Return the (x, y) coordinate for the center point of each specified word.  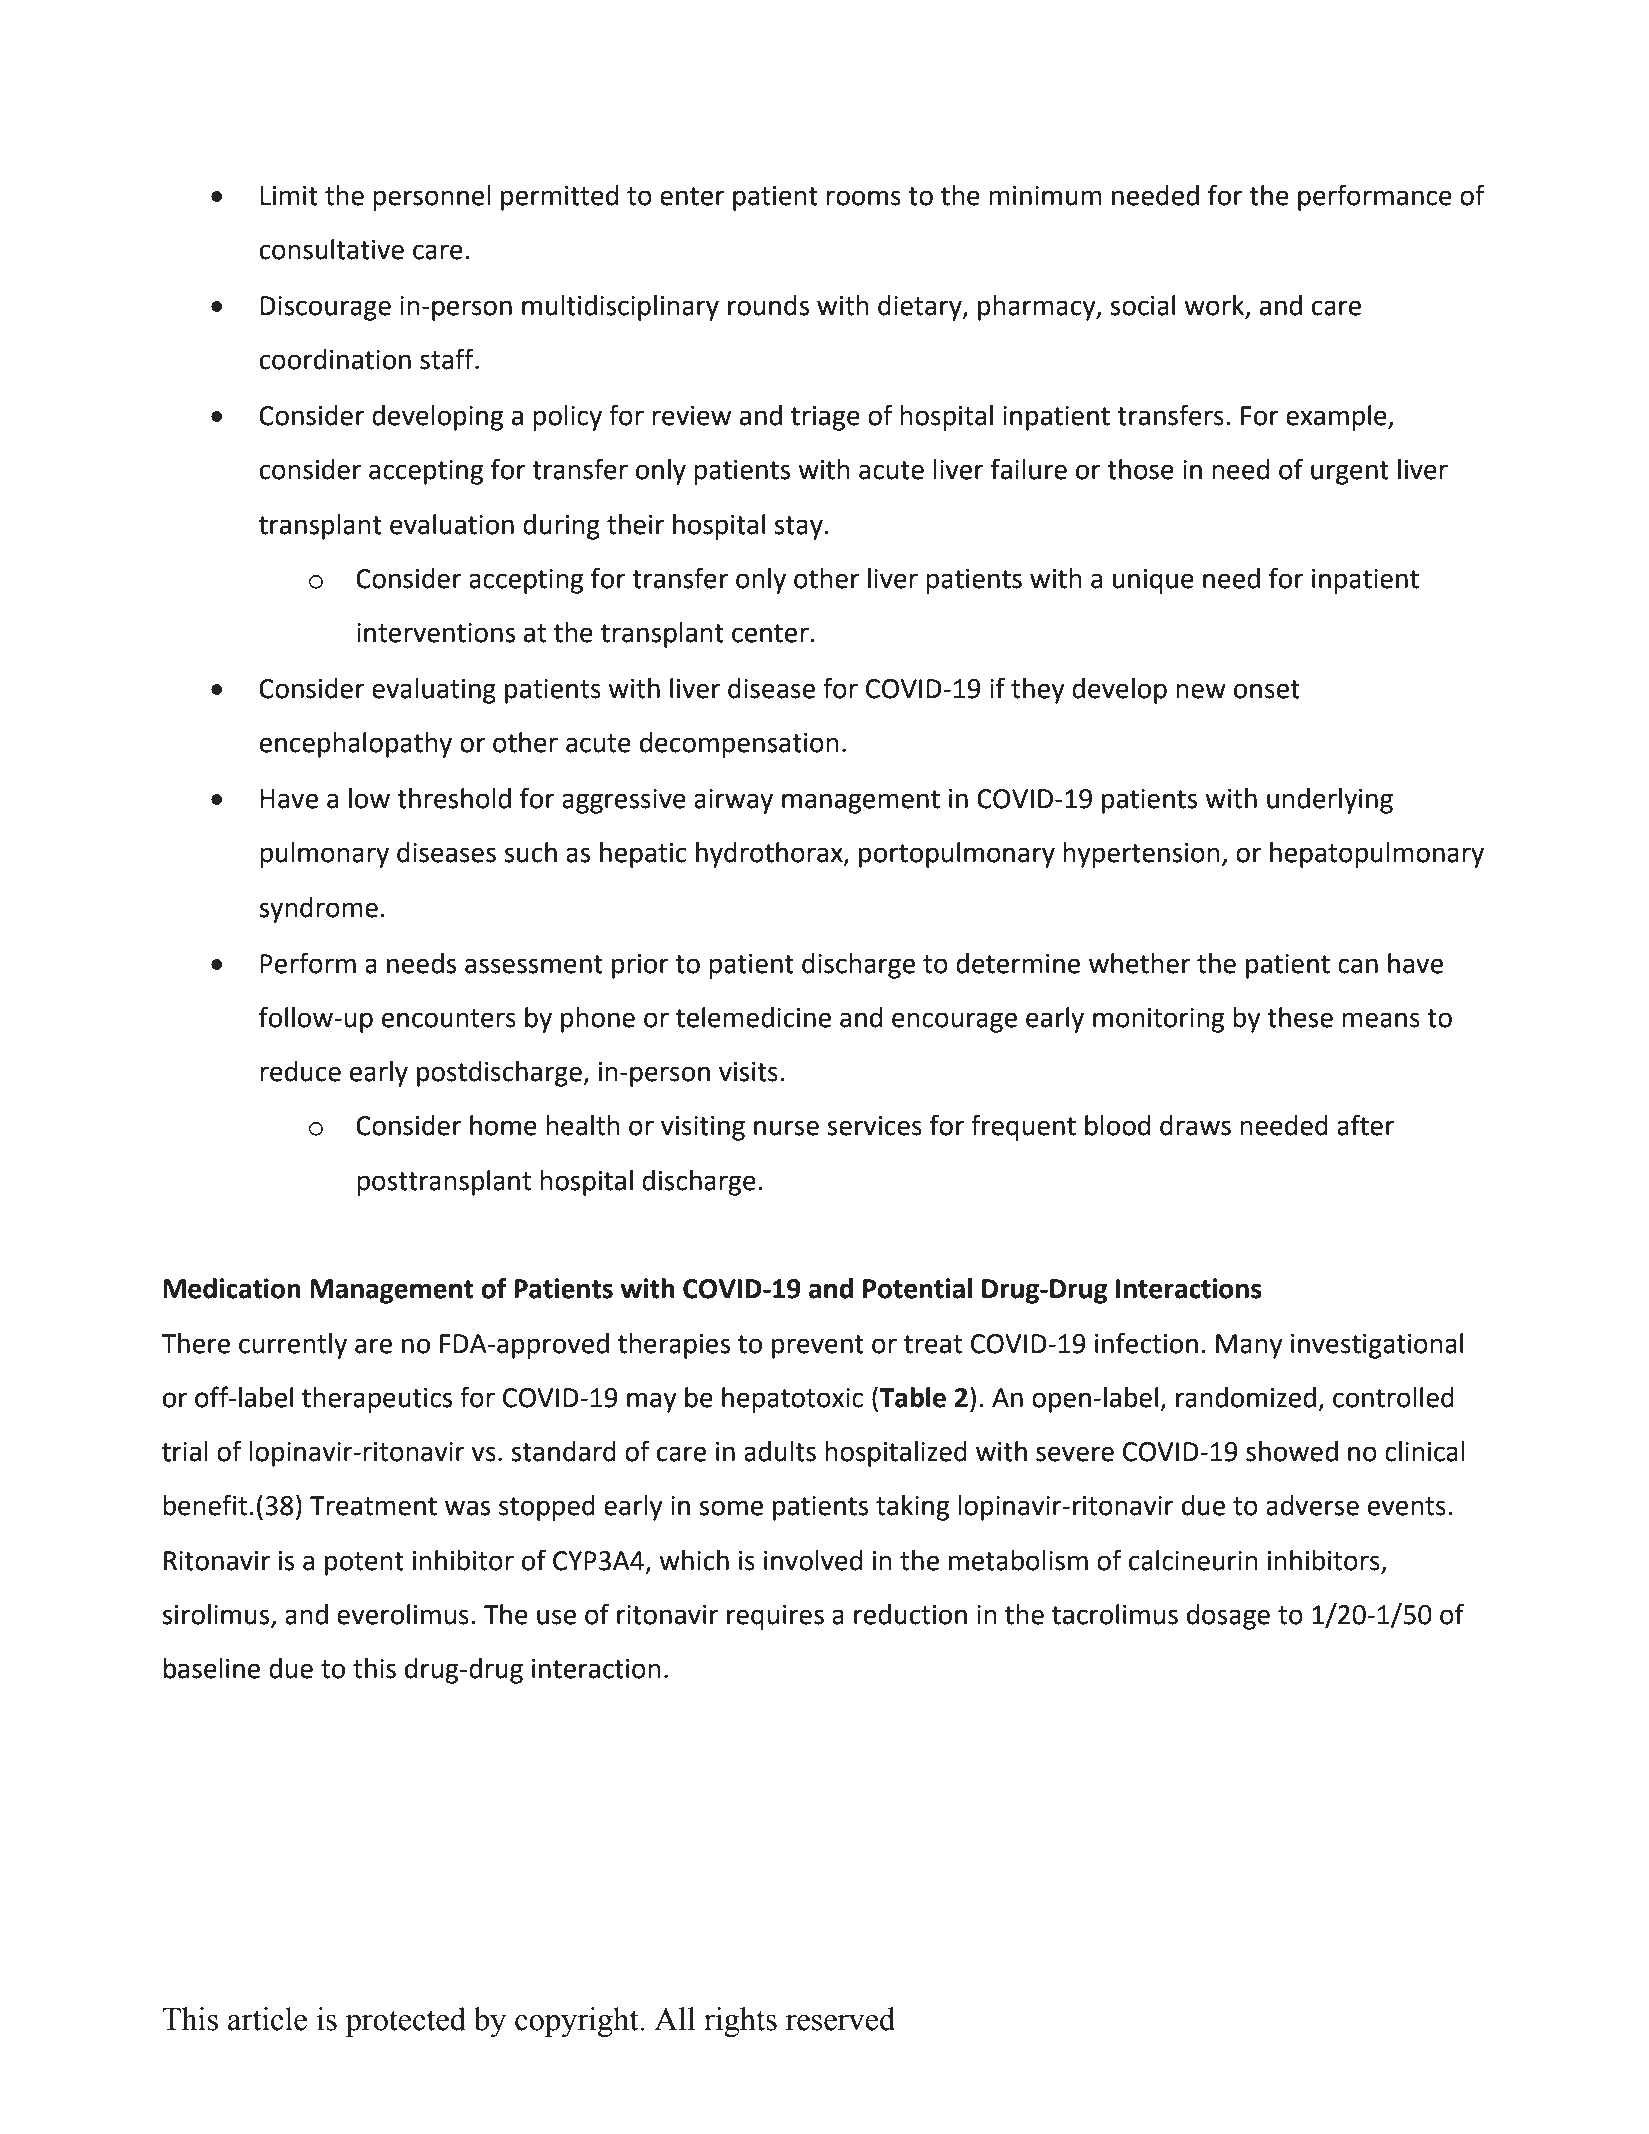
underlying (1330, 801)
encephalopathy (356, 745)
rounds (768, 305)
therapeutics (377, 1400)
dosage (1228, 1617)
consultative (332, 249)
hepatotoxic (792, 1400)
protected (405, 2022)
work (1215, 306)
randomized (1246, 1397)
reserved (840, 2019)
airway (733, 801)
